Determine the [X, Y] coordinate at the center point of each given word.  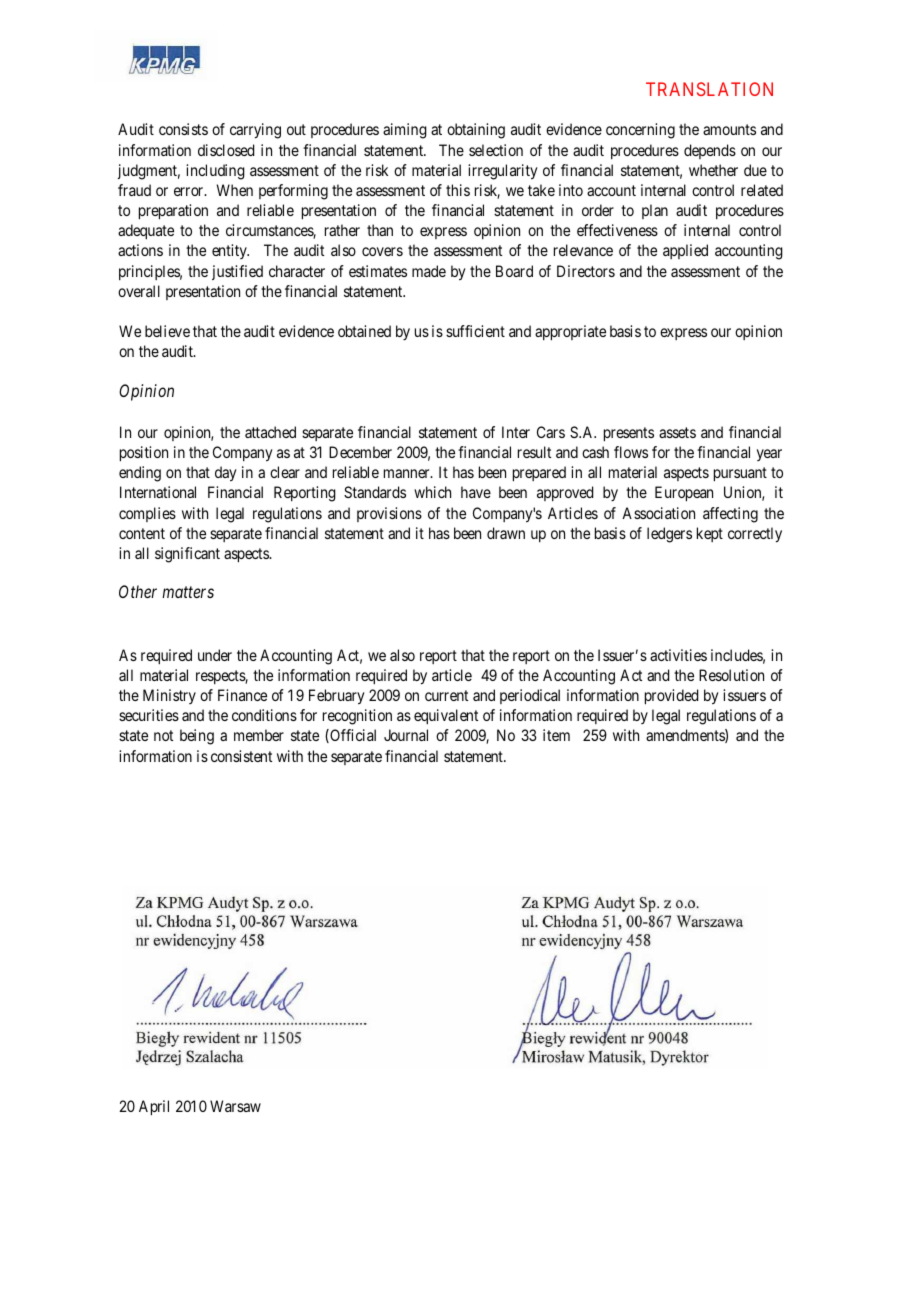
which [432, 492]
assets [677, 432]
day [226, 474]
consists [183, 129]
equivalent [446, 716]
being [197, 737]
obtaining [476, 131]
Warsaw [235, 1106]
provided [671, 697]
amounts [729, 129]
